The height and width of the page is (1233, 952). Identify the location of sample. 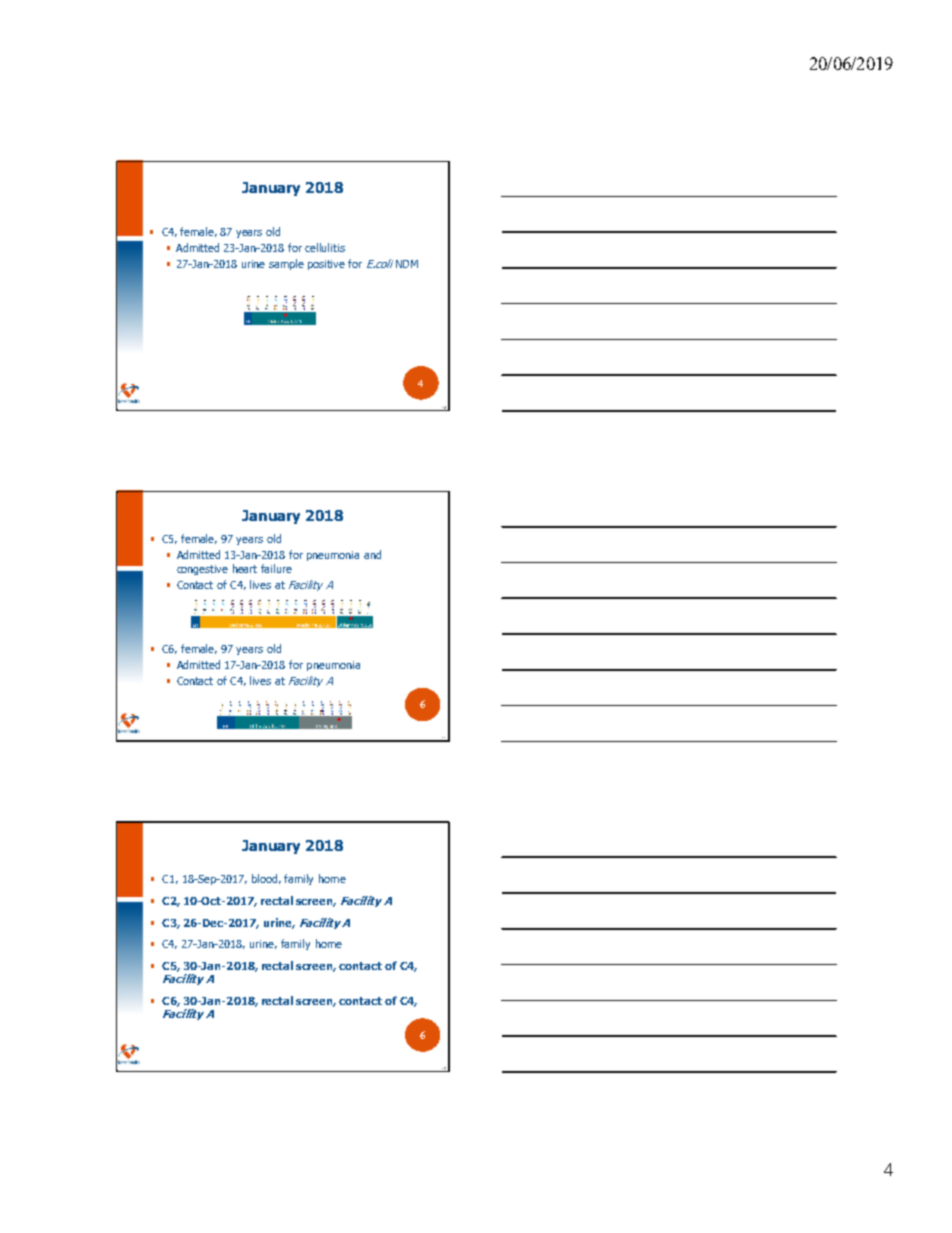
(286, 264).
